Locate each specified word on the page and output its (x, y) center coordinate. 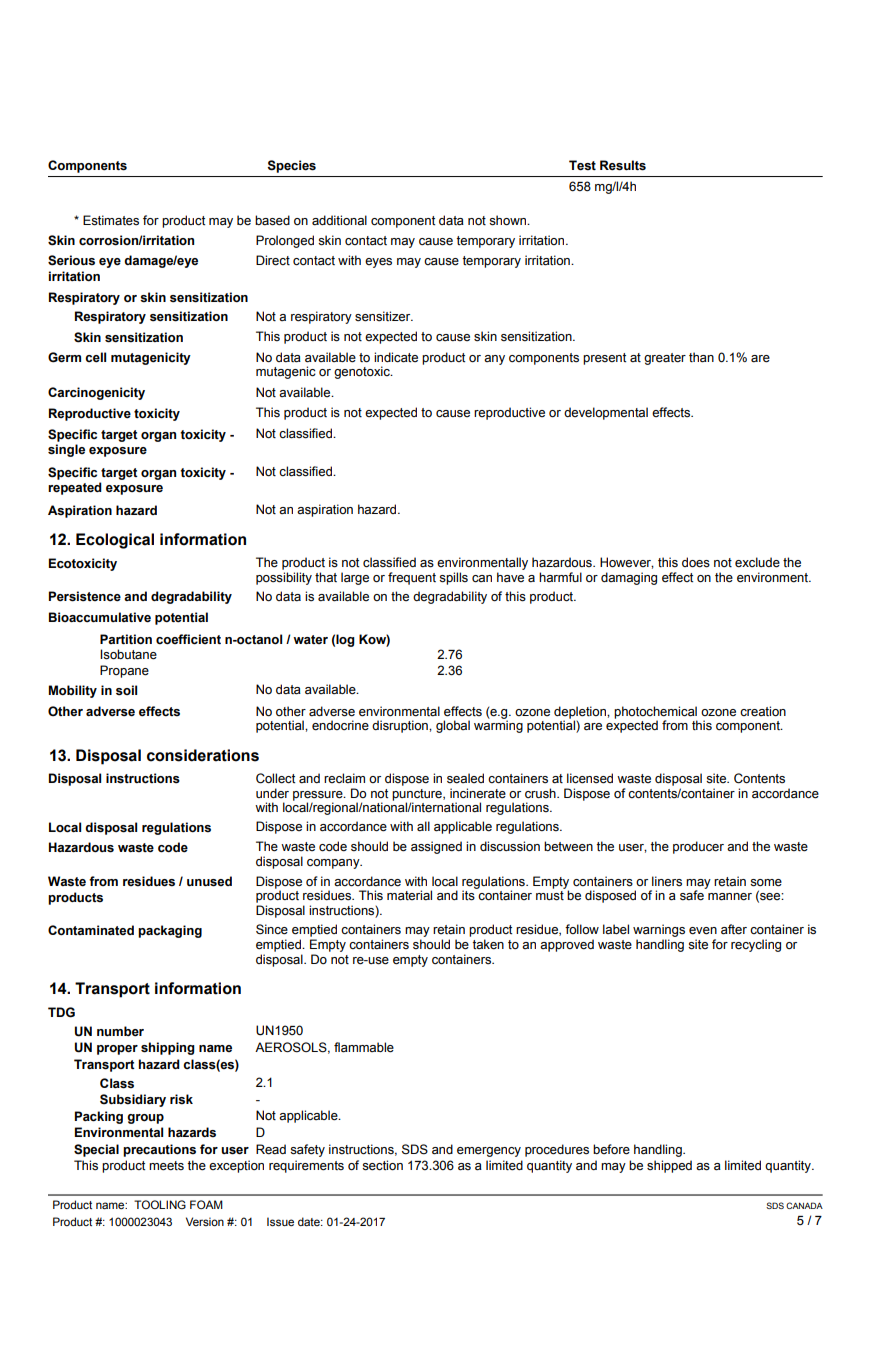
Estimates (111, 220)
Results (623, 165)
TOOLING (160, 1204)
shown (508, 220)
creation (763, 711)
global (453, 726)
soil (126, 690)
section (382, 1165)
